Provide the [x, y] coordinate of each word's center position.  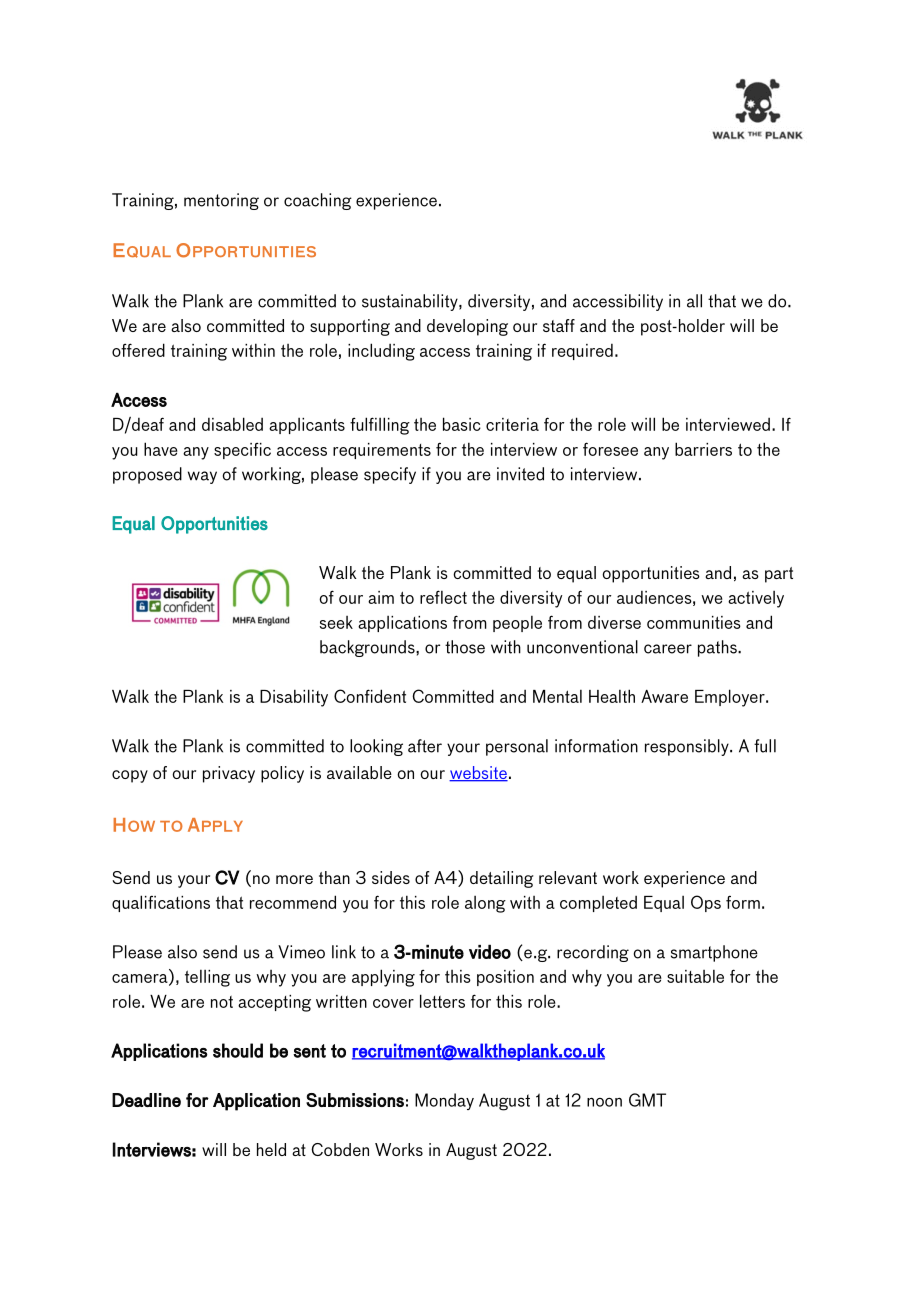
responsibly [688, 747]
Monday [444, 1101]
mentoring [221, 201]
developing [467, 327]
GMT [647, 1100]
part [779, 575]
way [202, 477]
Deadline [146, 1100]
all [694, 301]
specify [390, 475]
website [478, 774]
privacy [229, 774]
